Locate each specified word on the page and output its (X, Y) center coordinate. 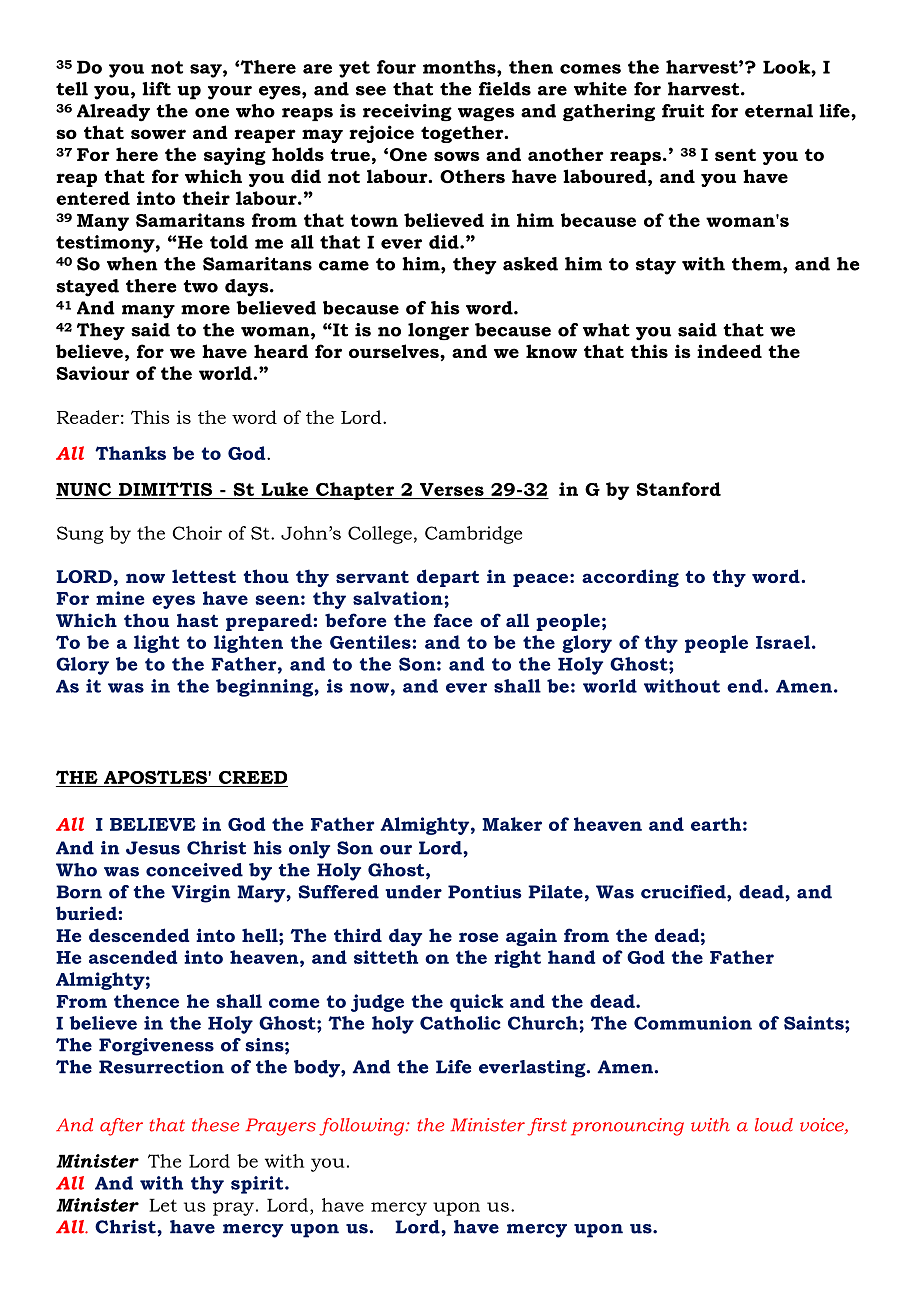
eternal (779, 111)
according (630, 578)
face (453, 620)
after (121, 1127)
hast (197, 620)
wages (486, 114)
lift (156, 89)
